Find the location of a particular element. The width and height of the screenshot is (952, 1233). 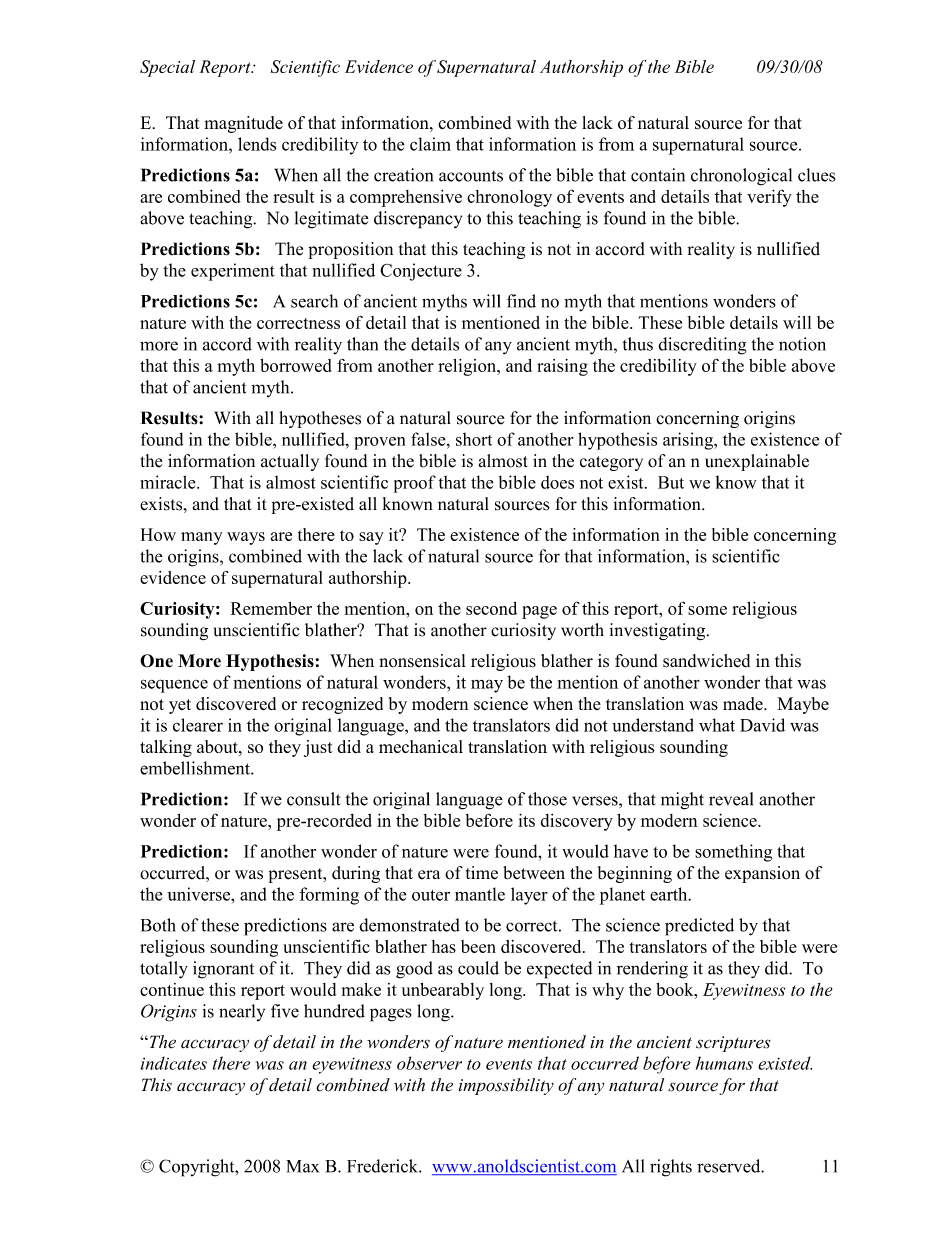

second is located at coordinates (491, 608).
